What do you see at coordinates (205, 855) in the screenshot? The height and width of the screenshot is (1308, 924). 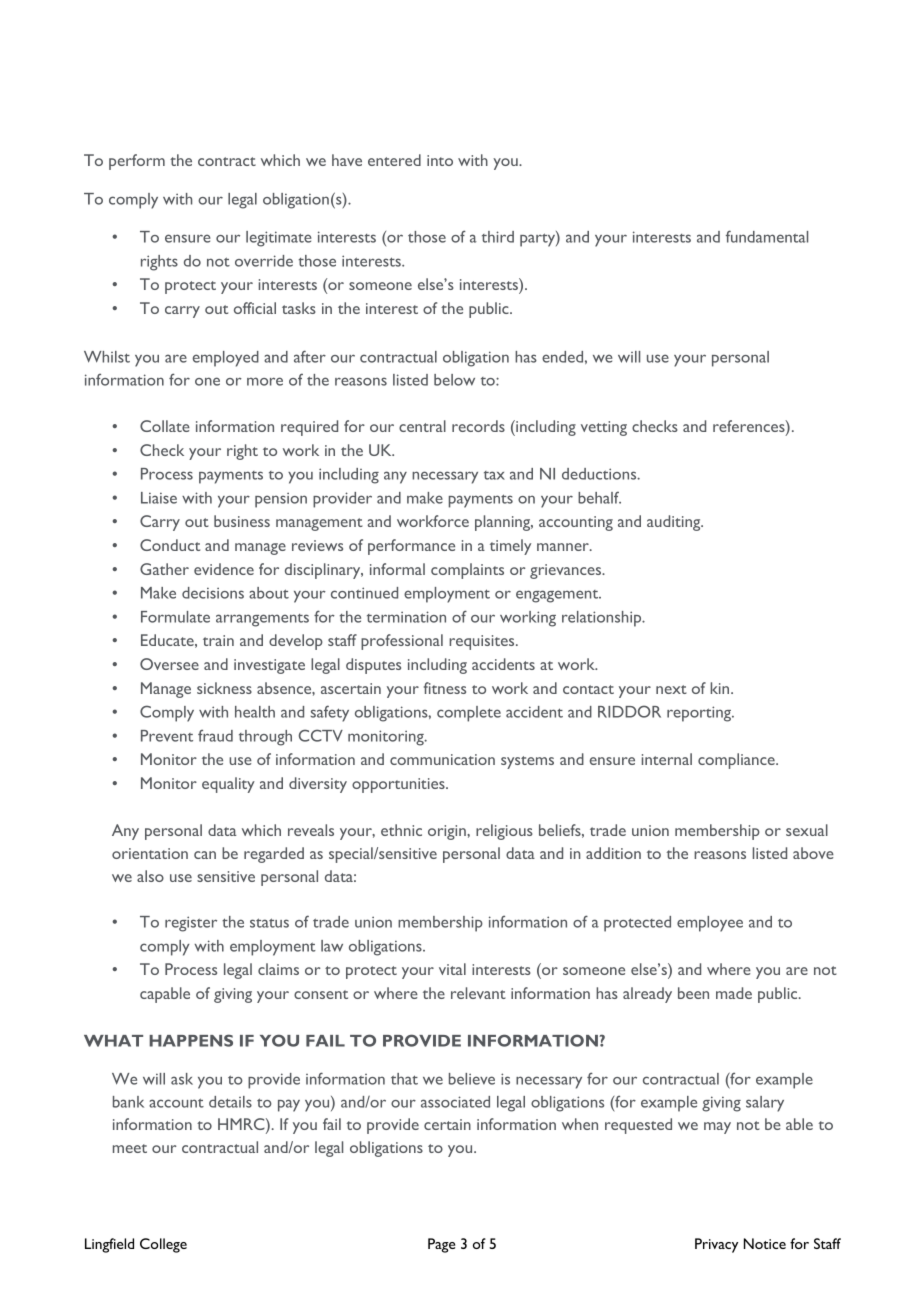 I see `can` at bounding box center [205, 855].
